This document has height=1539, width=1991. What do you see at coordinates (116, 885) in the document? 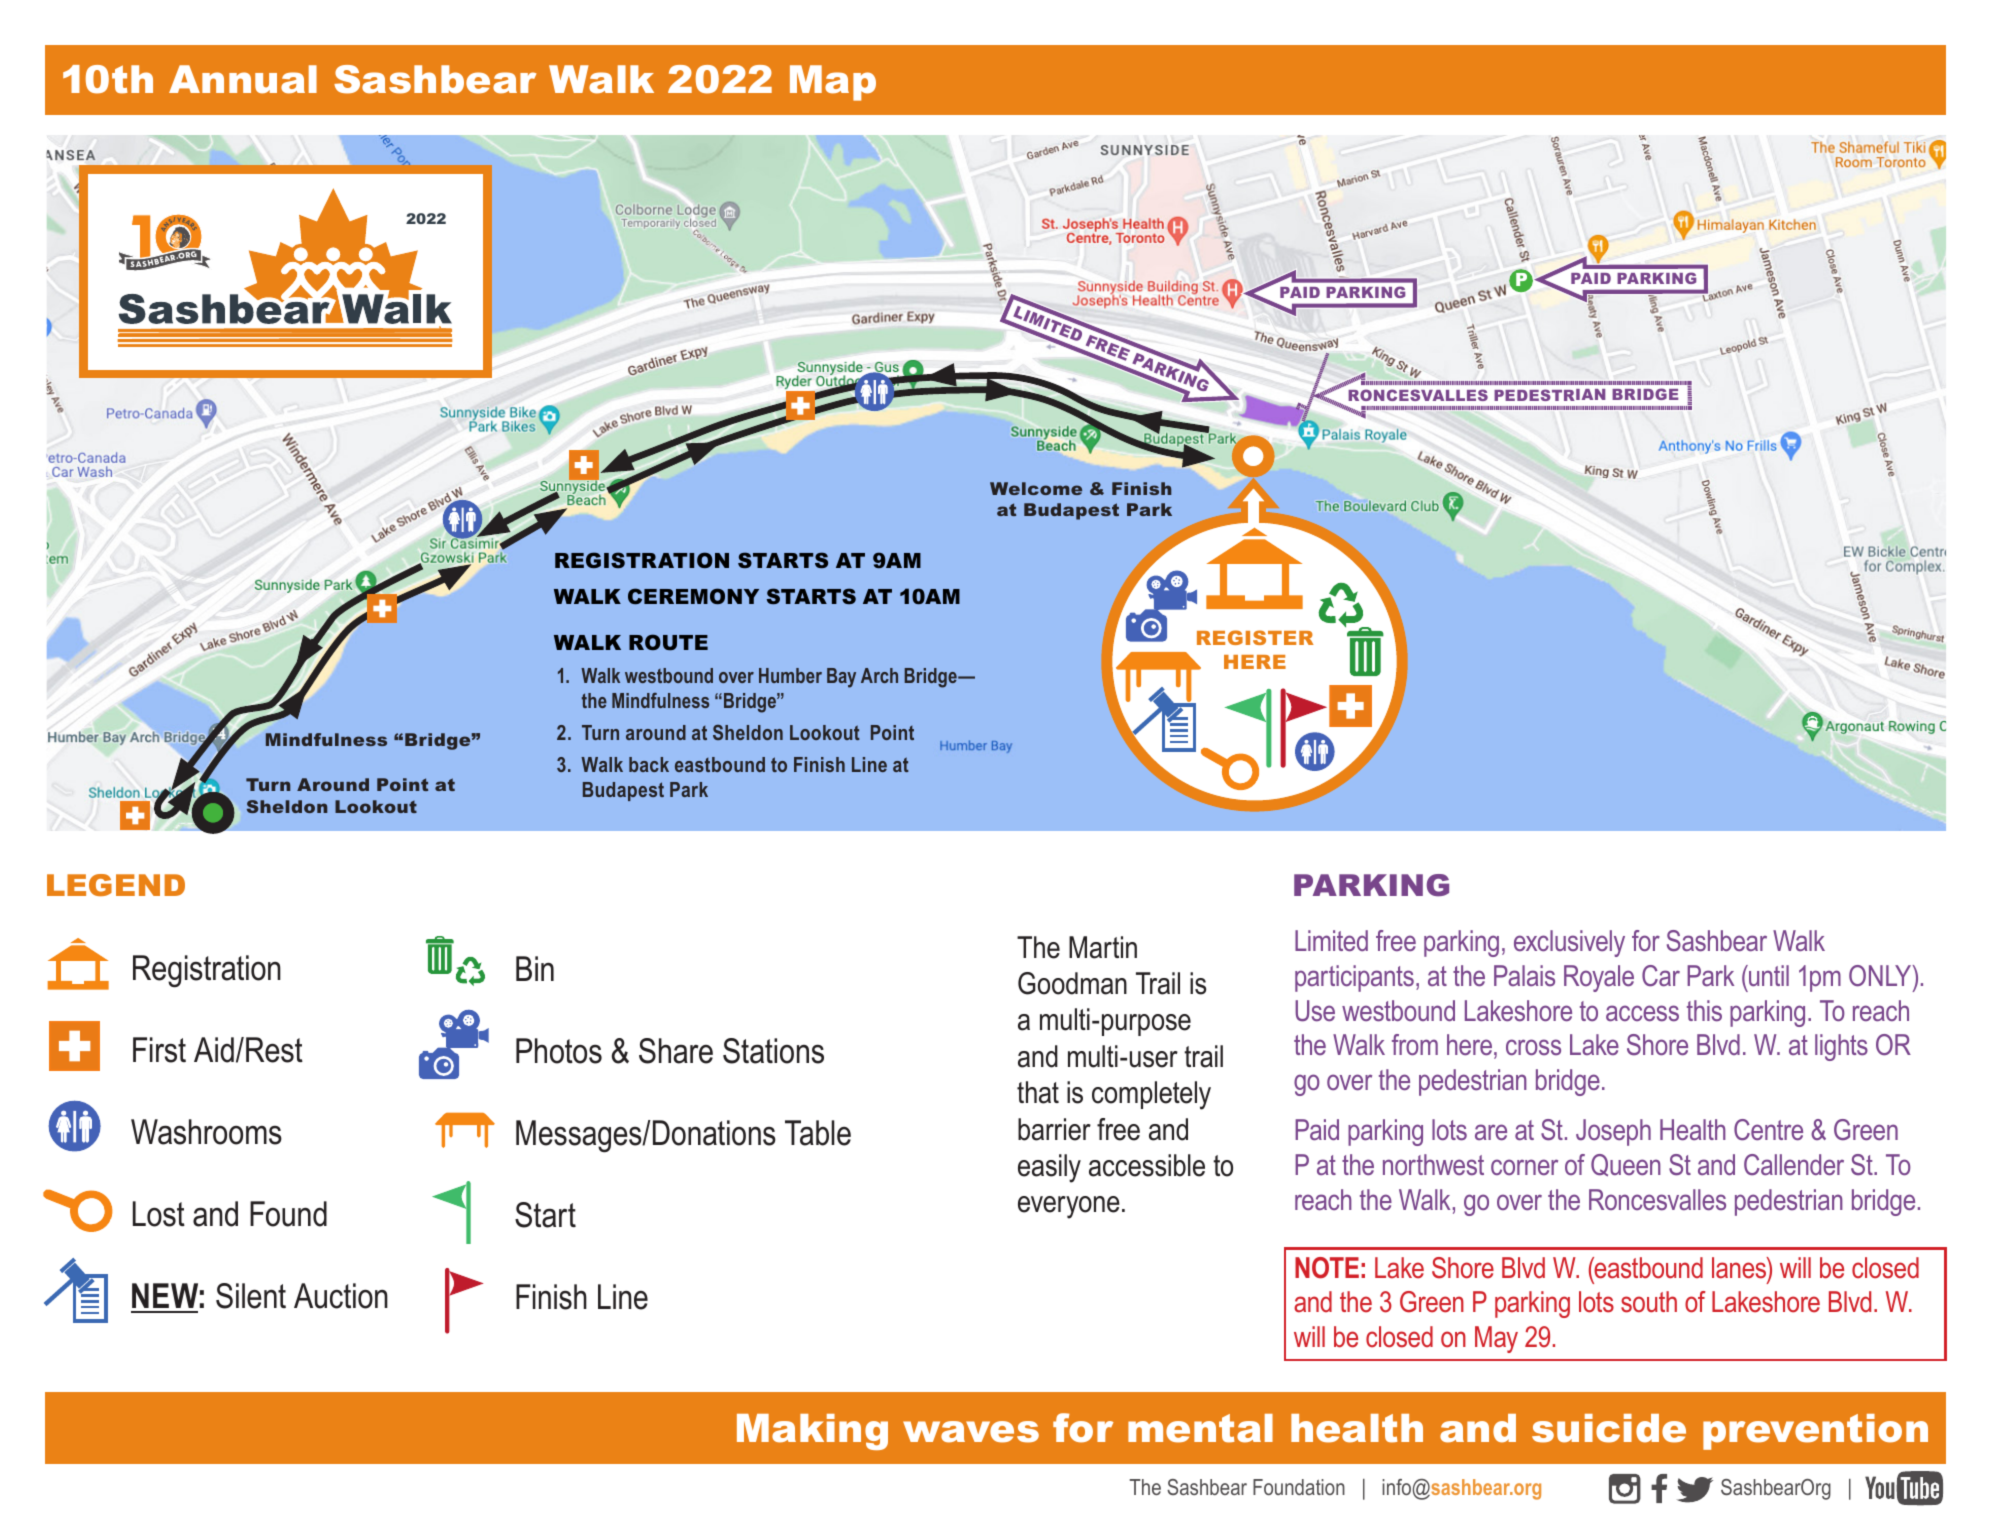
I see `LEGEND` at bounding box center [116, 885].
